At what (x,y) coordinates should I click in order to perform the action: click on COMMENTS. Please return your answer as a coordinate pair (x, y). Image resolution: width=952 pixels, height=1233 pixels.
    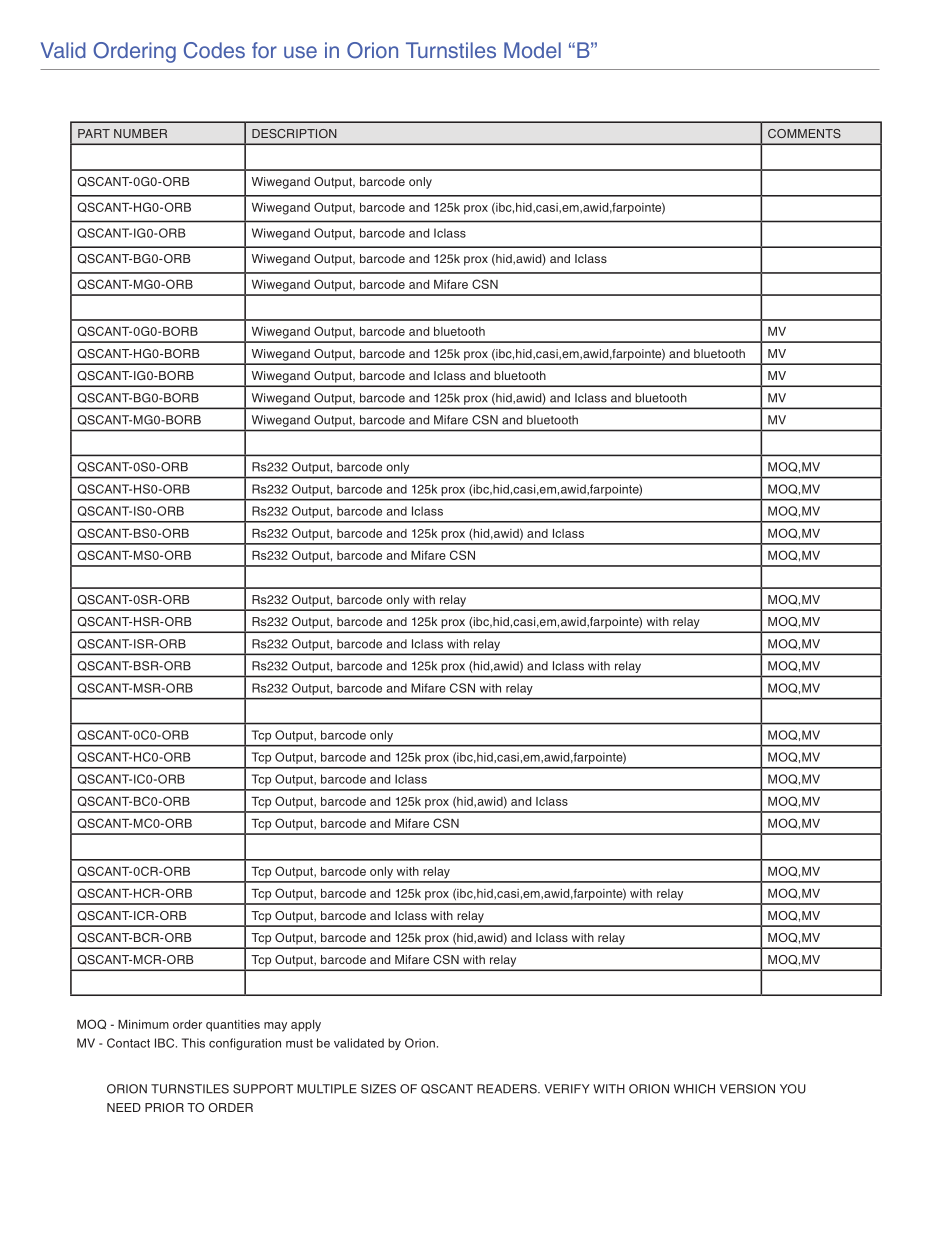
    Looking at the image, I should click on (804, 133).
